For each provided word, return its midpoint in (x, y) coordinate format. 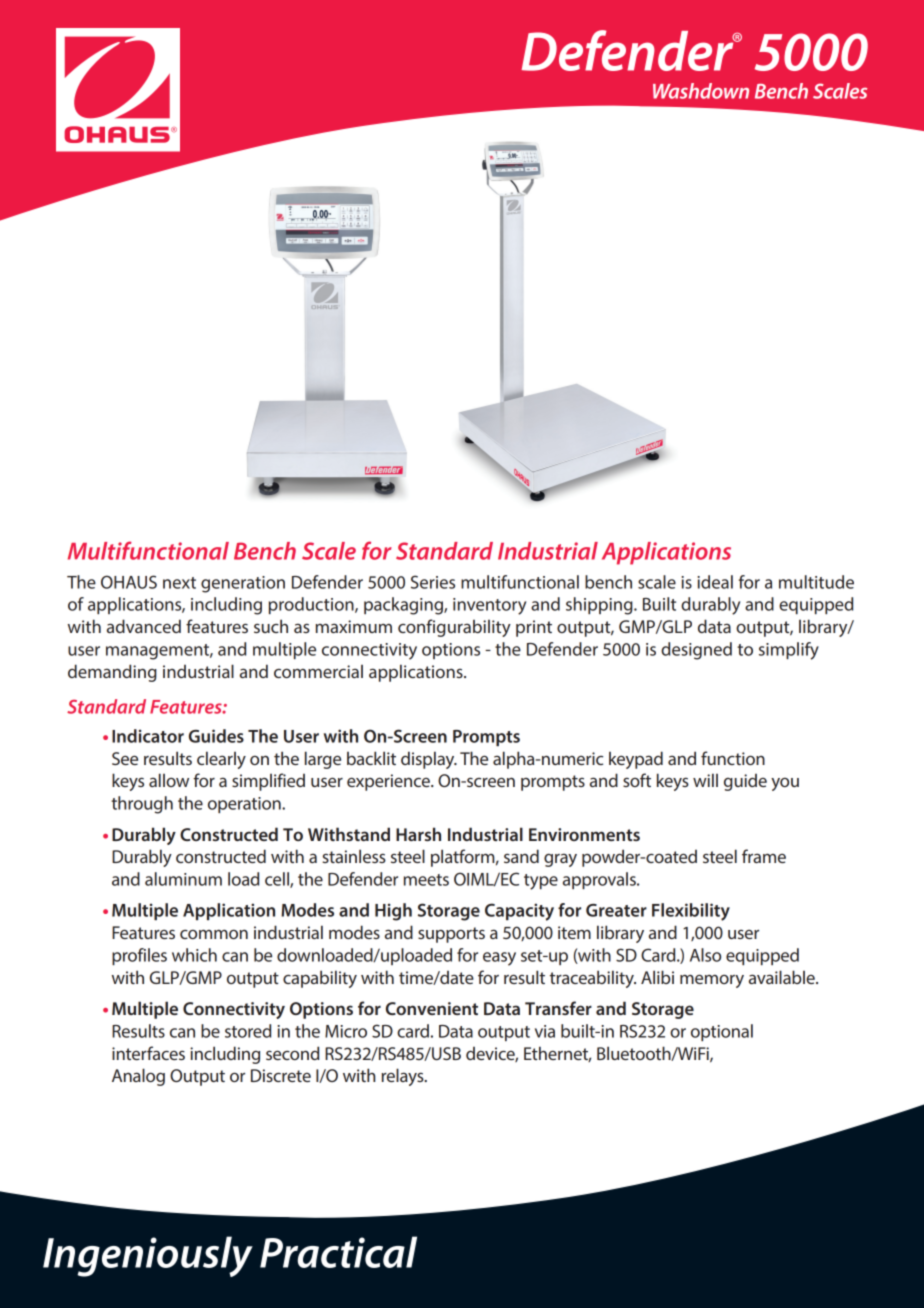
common (214, 934)
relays (404, 1077)
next (179, 583)
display (429, 760)
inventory (489, 606)
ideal (715, 582)
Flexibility (691, 912)
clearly (221, 760)
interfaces (148, 1053)
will (705, 780)
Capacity (519, 912)
